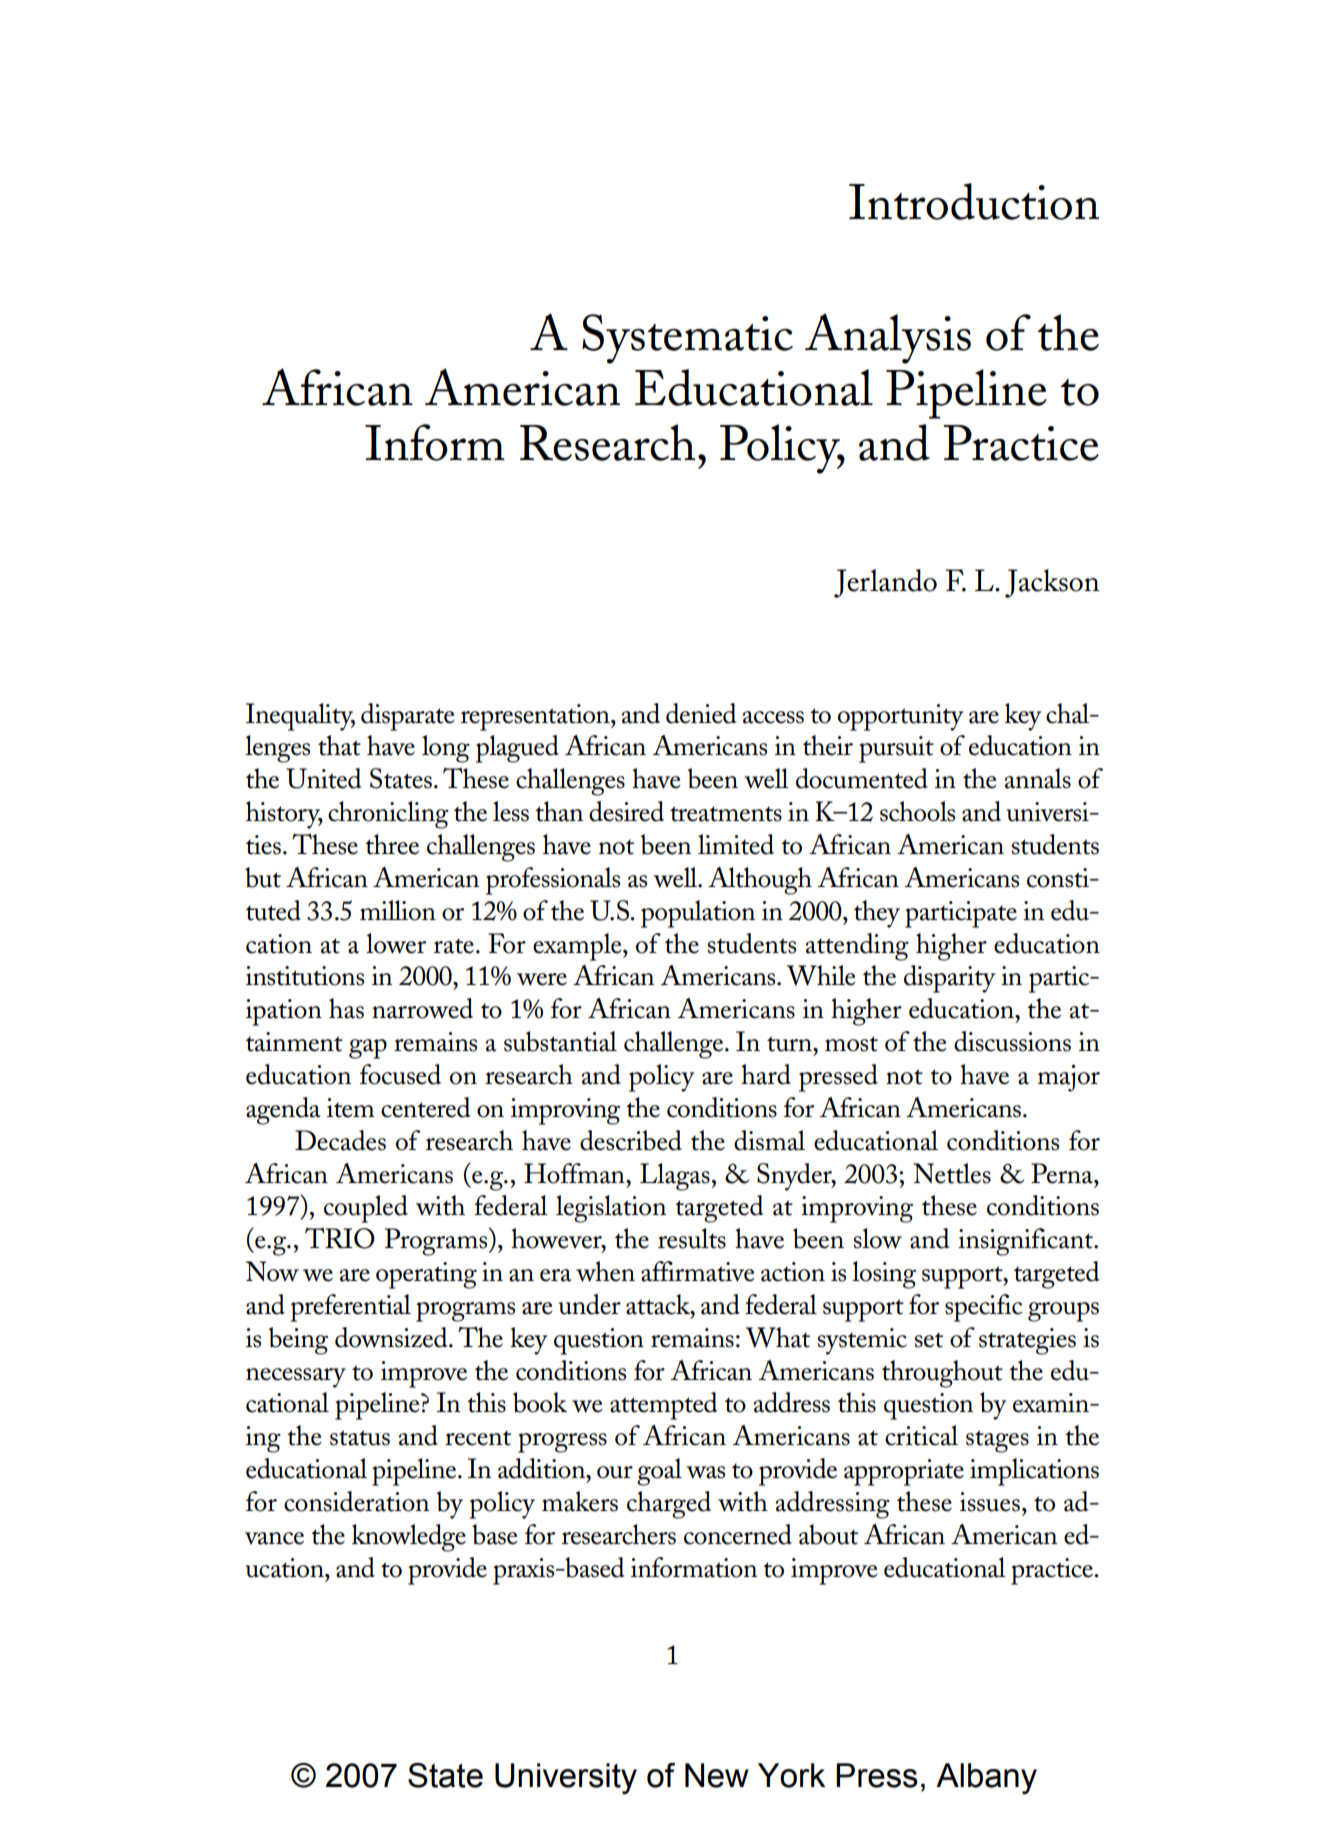 The image size is (1329, 1847). Describe the element at coordinates (663, 1406) in the page. I see `attempted` at that location.
